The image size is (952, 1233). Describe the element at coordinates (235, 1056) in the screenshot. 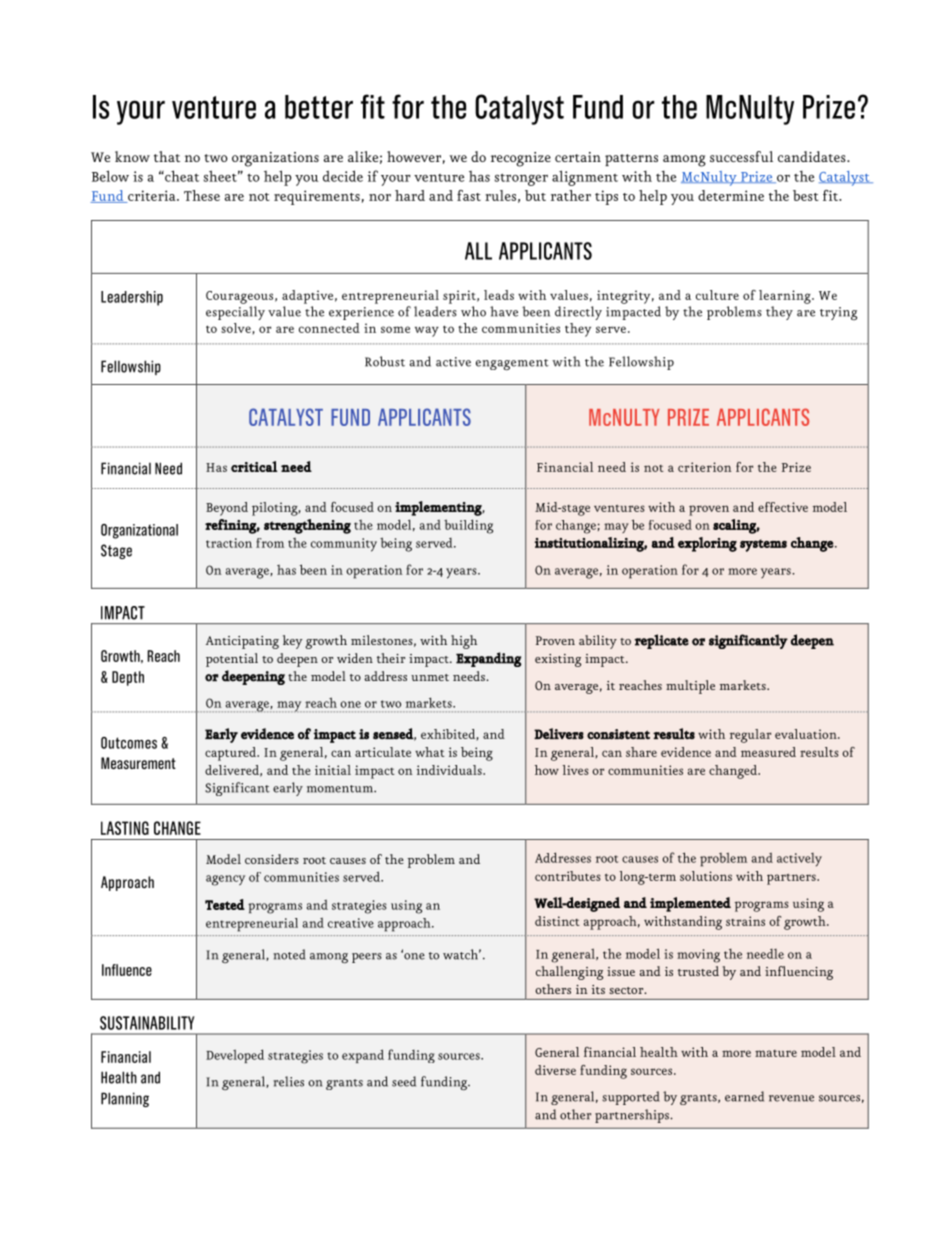

I see `Developed` at that location.
